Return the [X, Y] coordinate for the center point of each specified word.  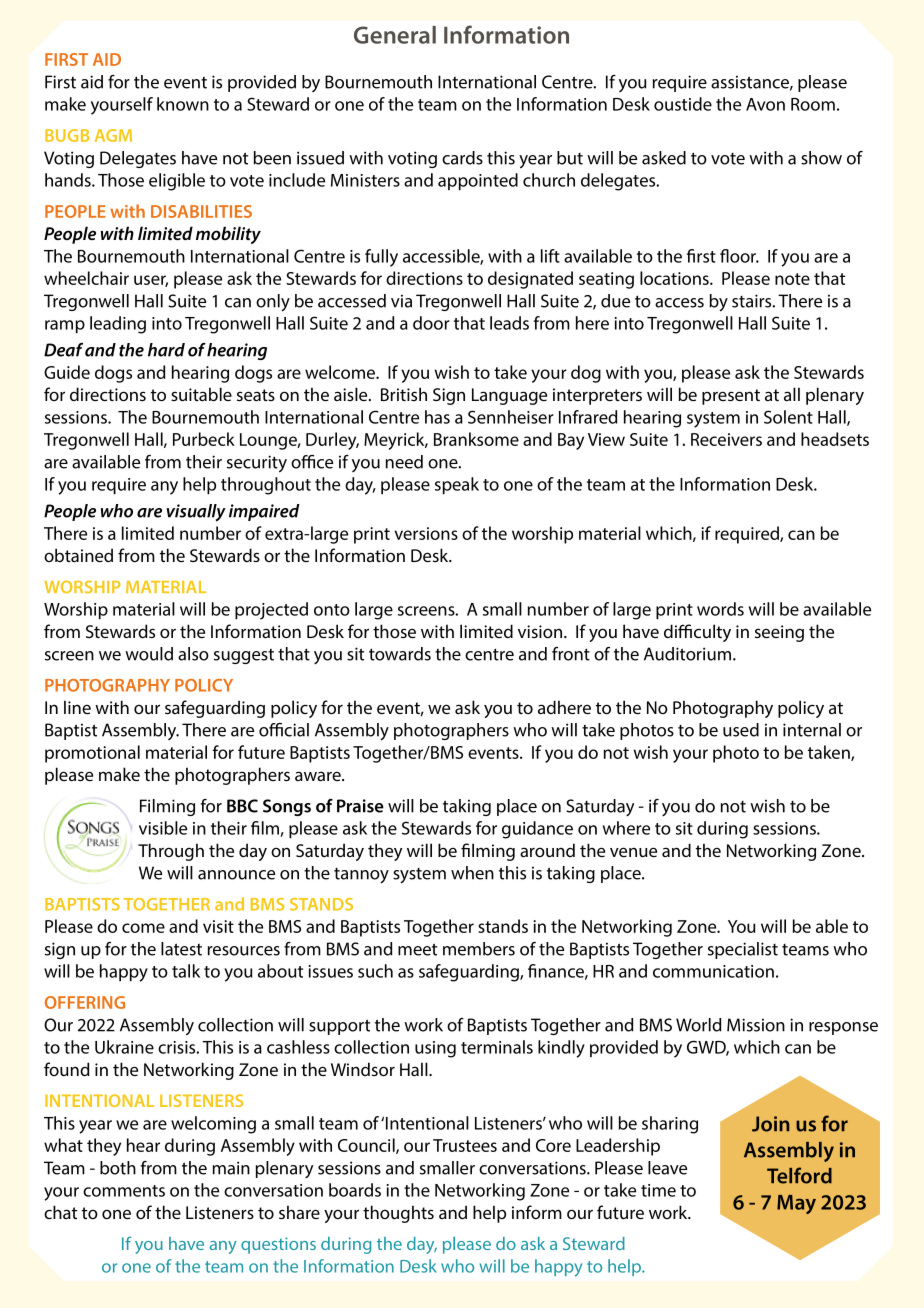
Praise [360, 806]
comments [124, 1191]
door [431, 323]
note [792, 279]
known [183, 104]
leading [118, 325]
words [720, 609]
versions [426, 533]
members [479, 949]
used [741, 730]
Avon [765, 104]
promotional [92, 754]
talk [186, 971]
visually [196, 513]
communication [713, 971]
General [395, 35]
